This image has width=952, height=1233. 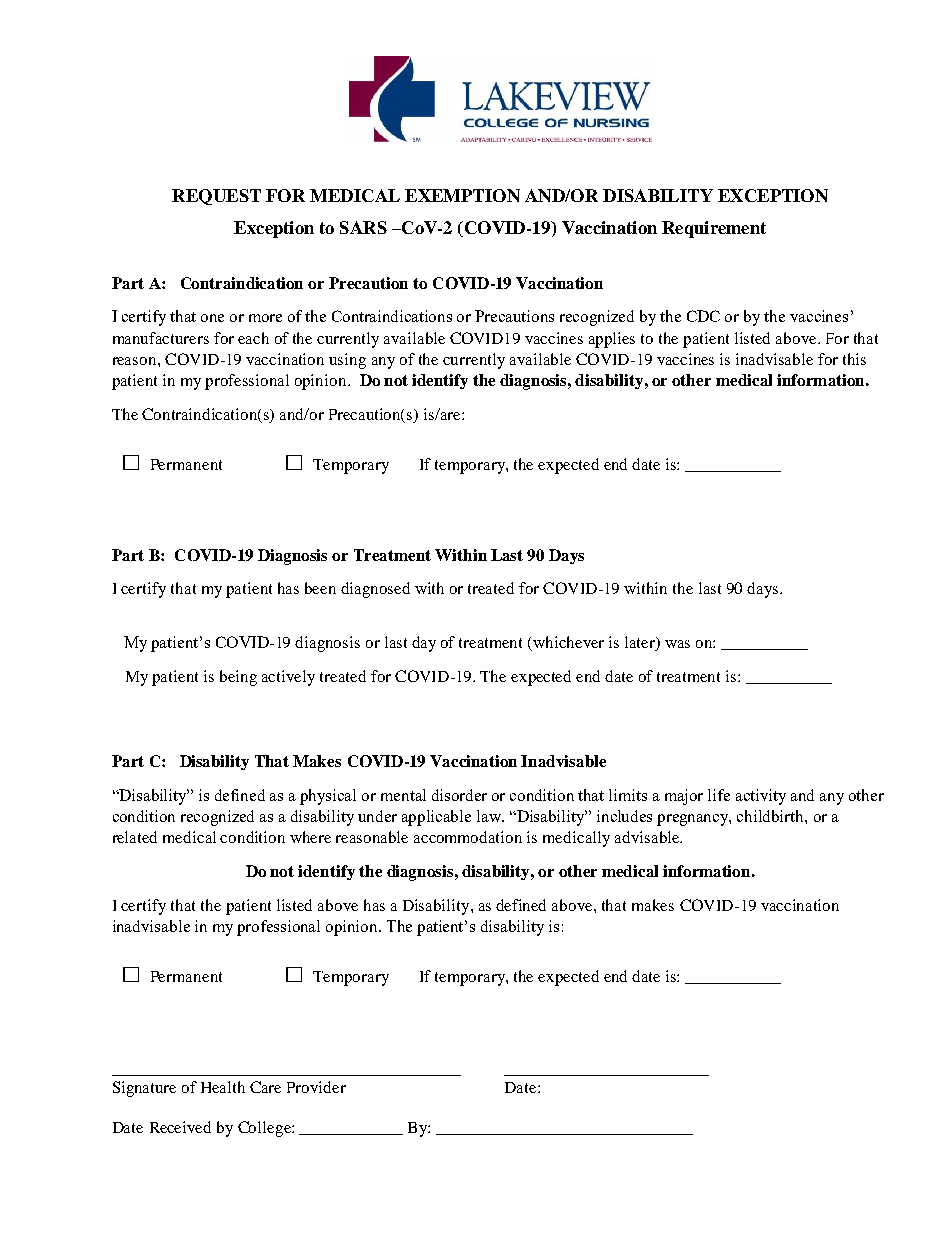 What do you see at coordinates (216, 197) in the image?
I see `REQUEST` at bounding box center [216, 197].
